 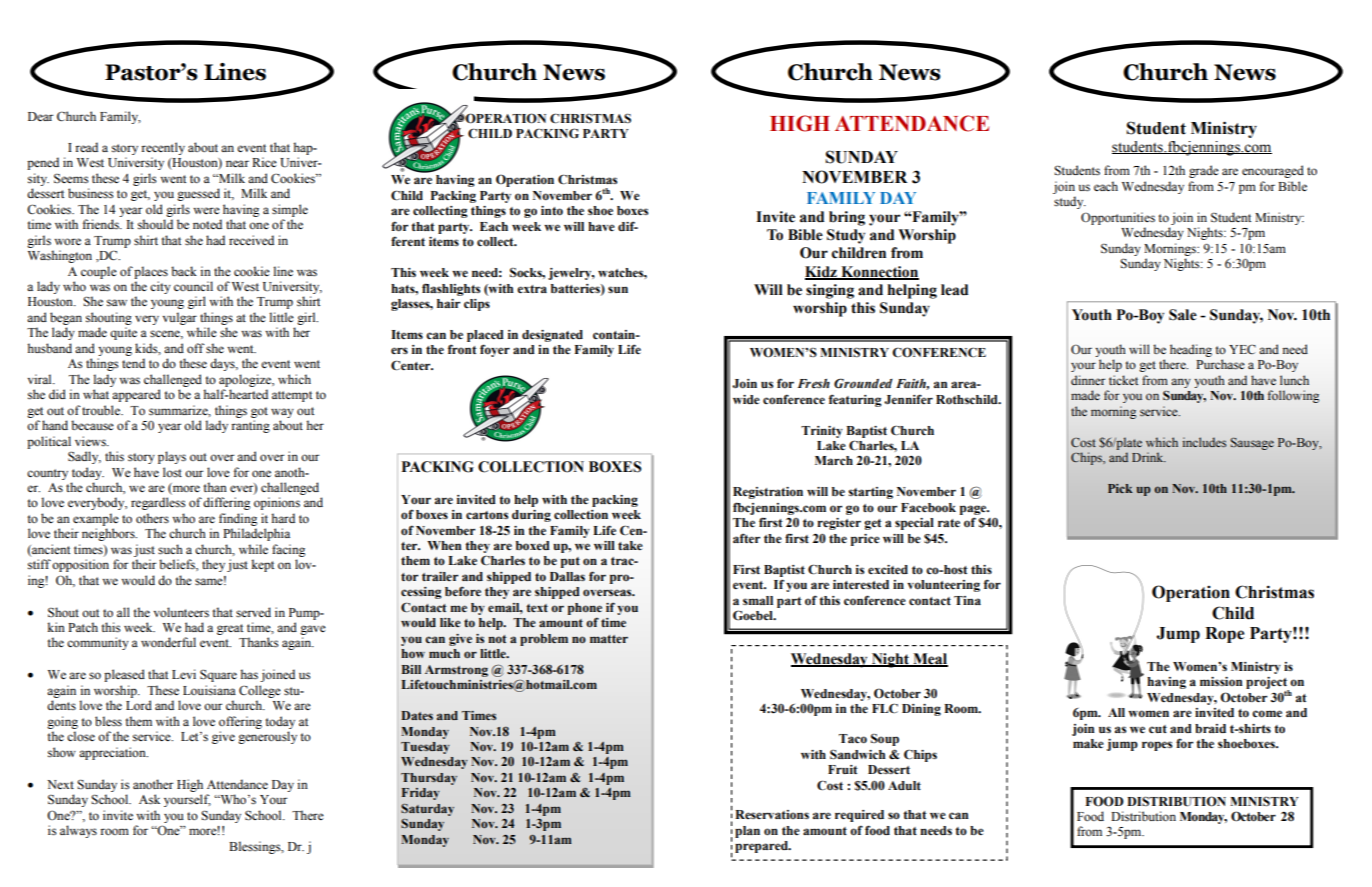 I want to click on got, so click(x=259, y=412).
